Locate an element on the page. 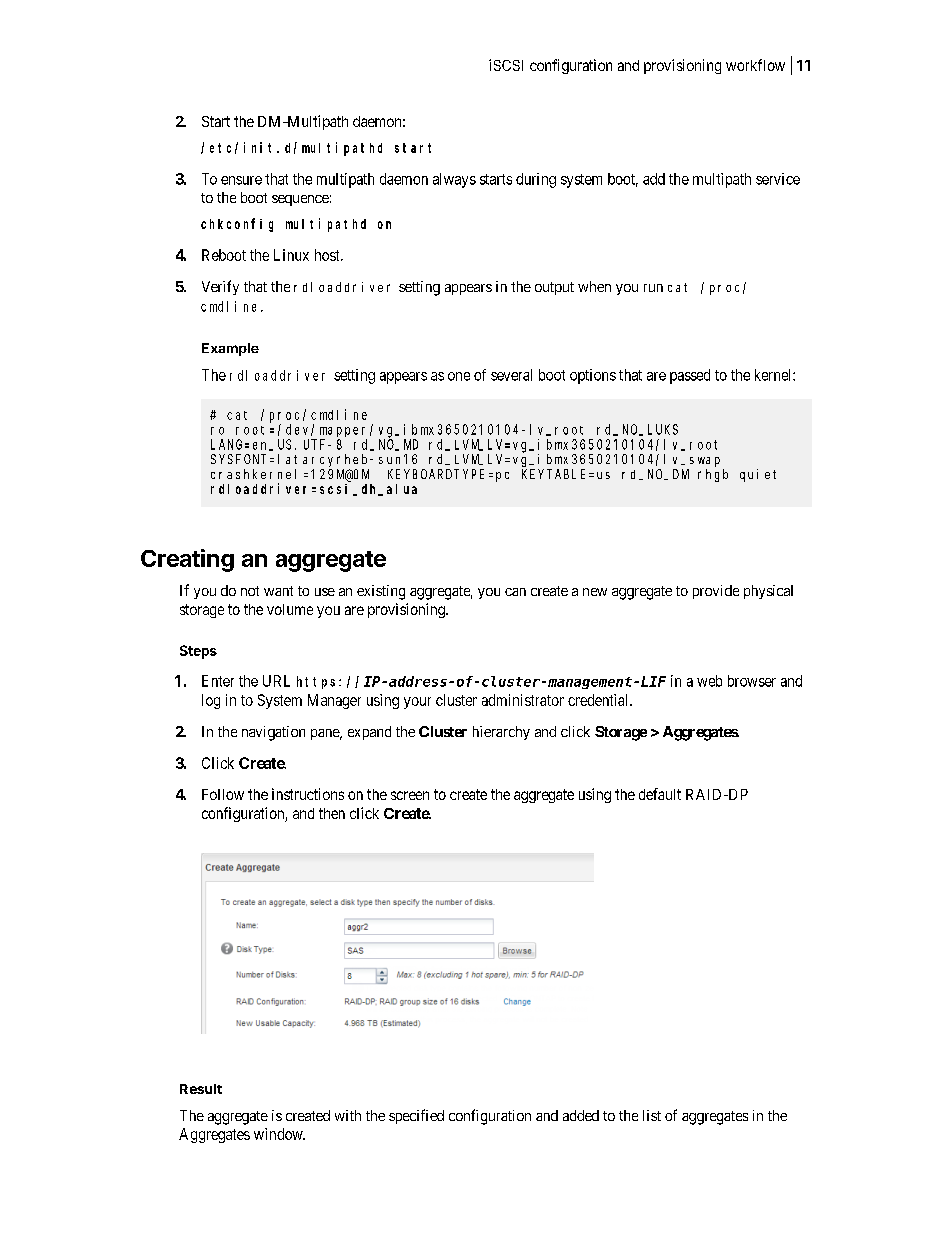  provide is located at coordinates (716, 592).
